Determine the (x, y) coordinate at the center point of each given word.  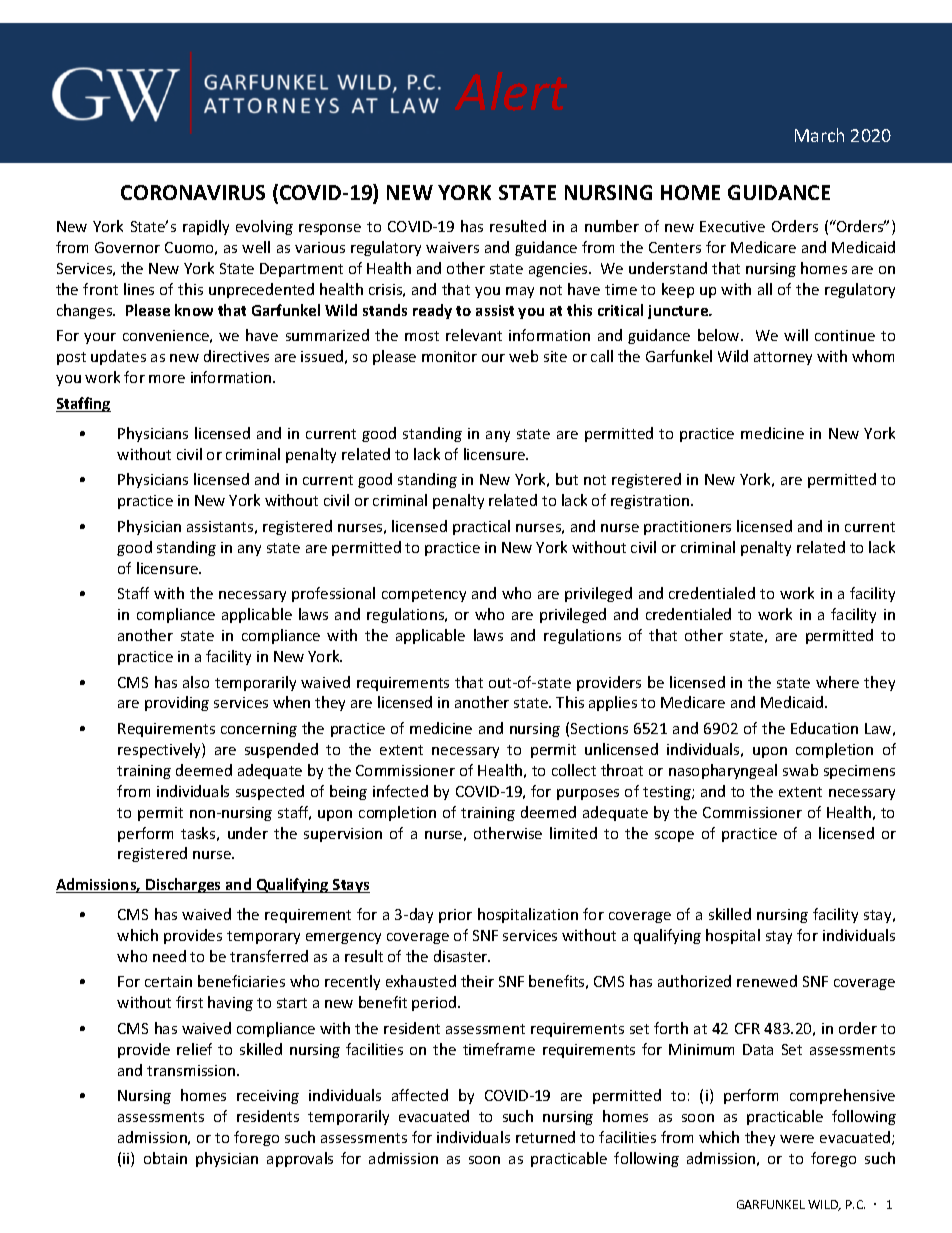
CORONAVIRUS (193, 192)
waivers (452, 247)
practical (481, 527)
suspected (270, 792)
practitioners (687, 528)
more (167, 379)
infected (400, 791)
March (819, 135)
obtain (165, 1158)
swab (800, 770)
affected (420, 1095)
